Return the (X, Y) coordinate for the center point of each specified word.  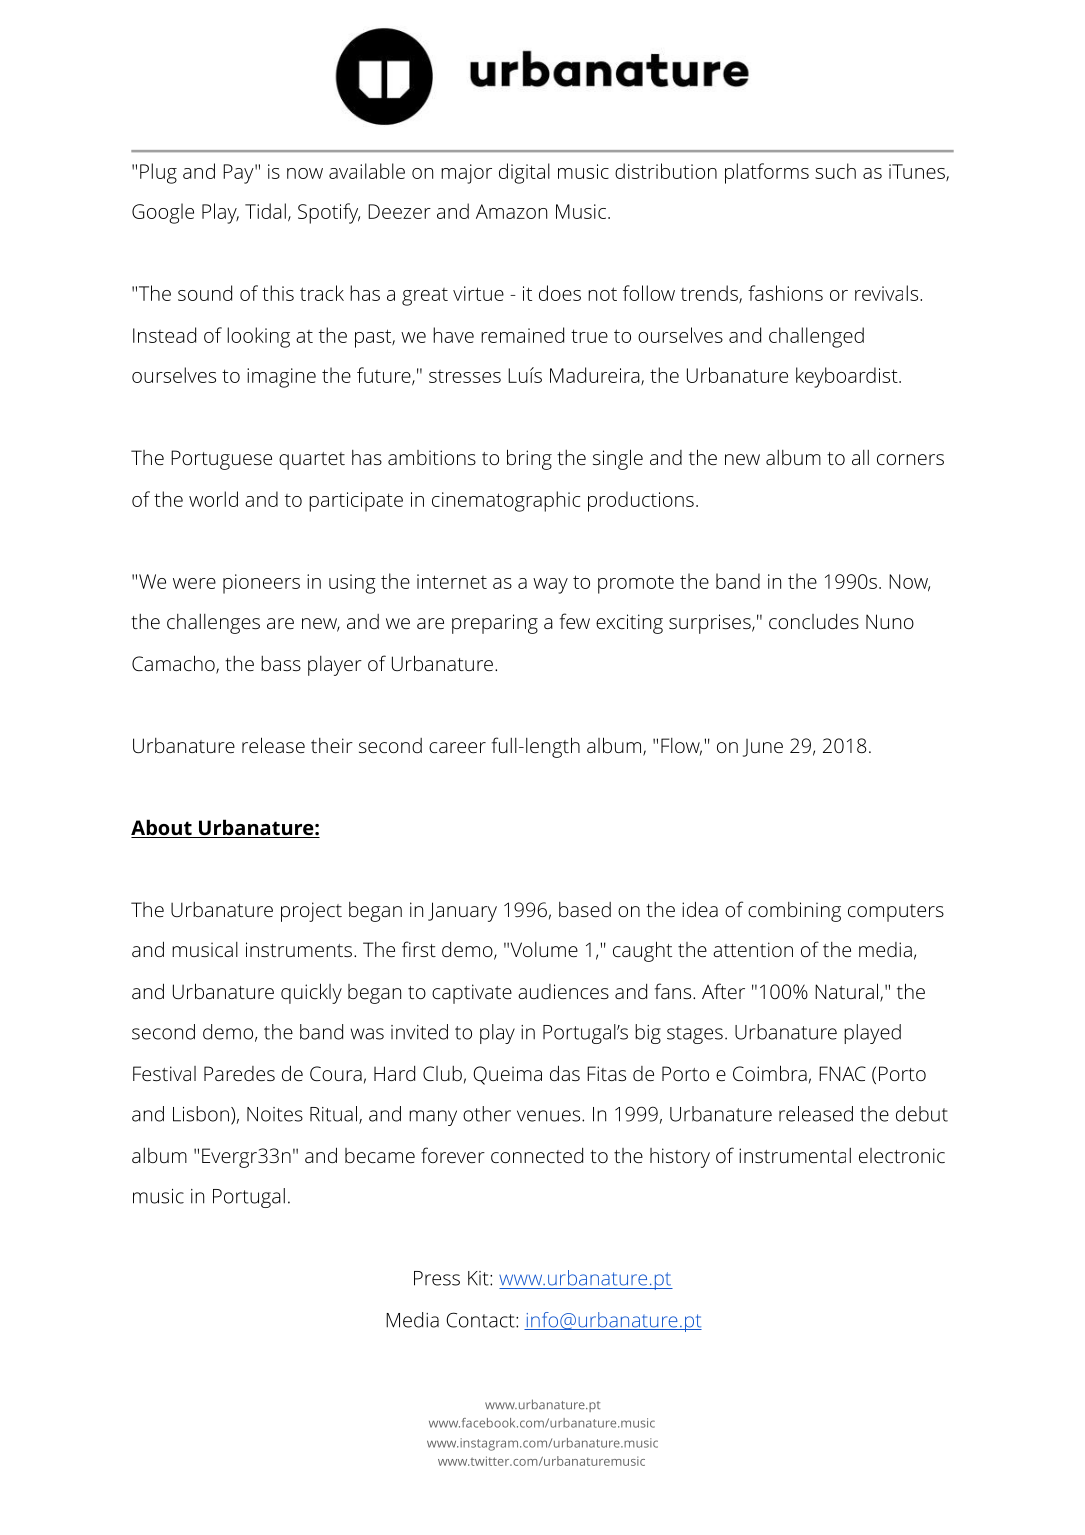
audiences (563, 991)
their (332, 745)
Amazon (511, 211)
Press (437, 1278)
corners (910, 459)
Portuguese (221, 460)
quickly (311, 993)
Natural (848, 992)
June (763, 748)
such (835, 171)
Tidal (265, 211)
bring (529, 459)
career (457, 747)
